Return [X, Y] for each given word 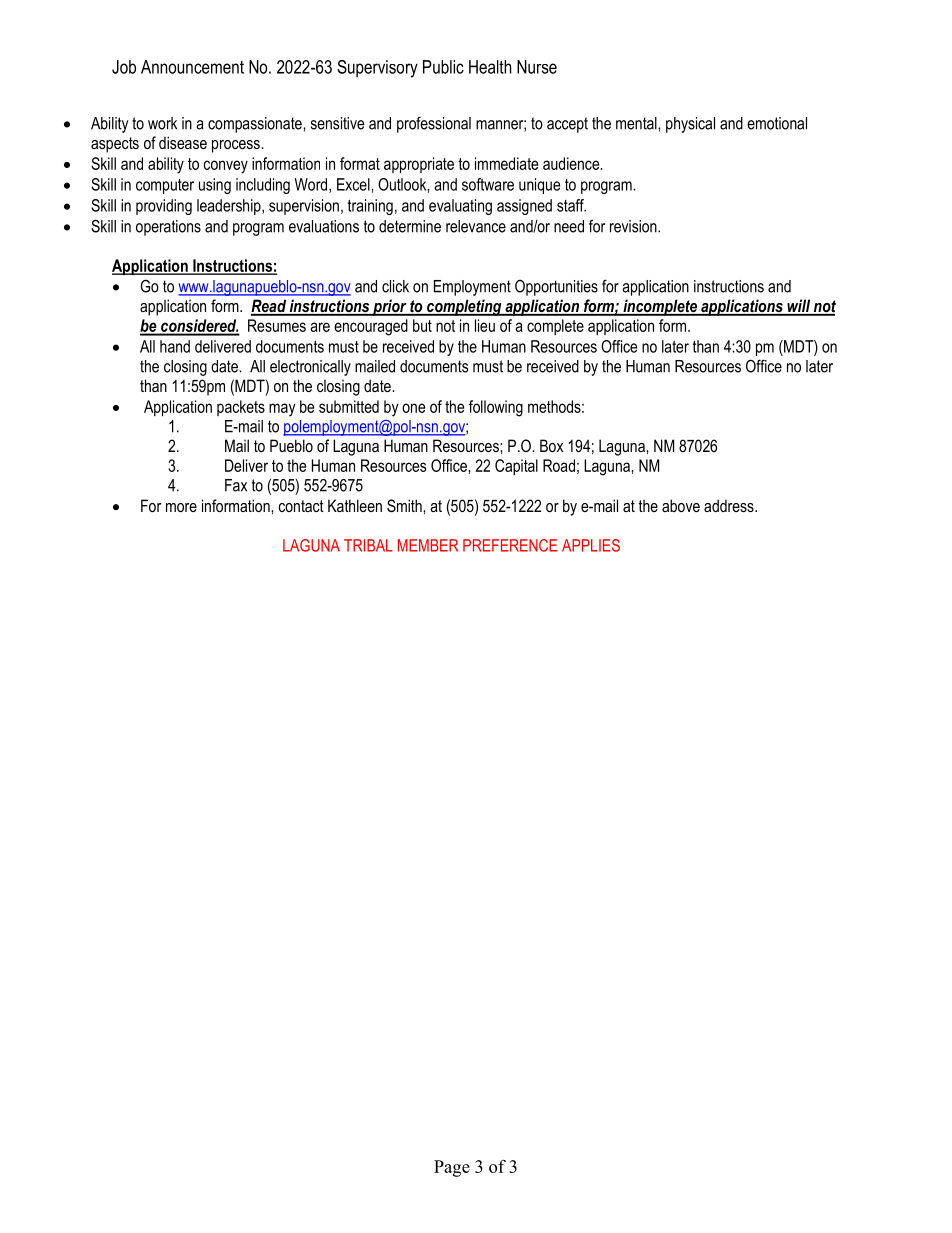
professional [434, 124]
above [681, 505]
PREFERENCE [510, 545]
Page [452, 1168]
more [181, 507]
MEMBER [428, 545]
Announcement [192, 67]
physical [690, 125]
